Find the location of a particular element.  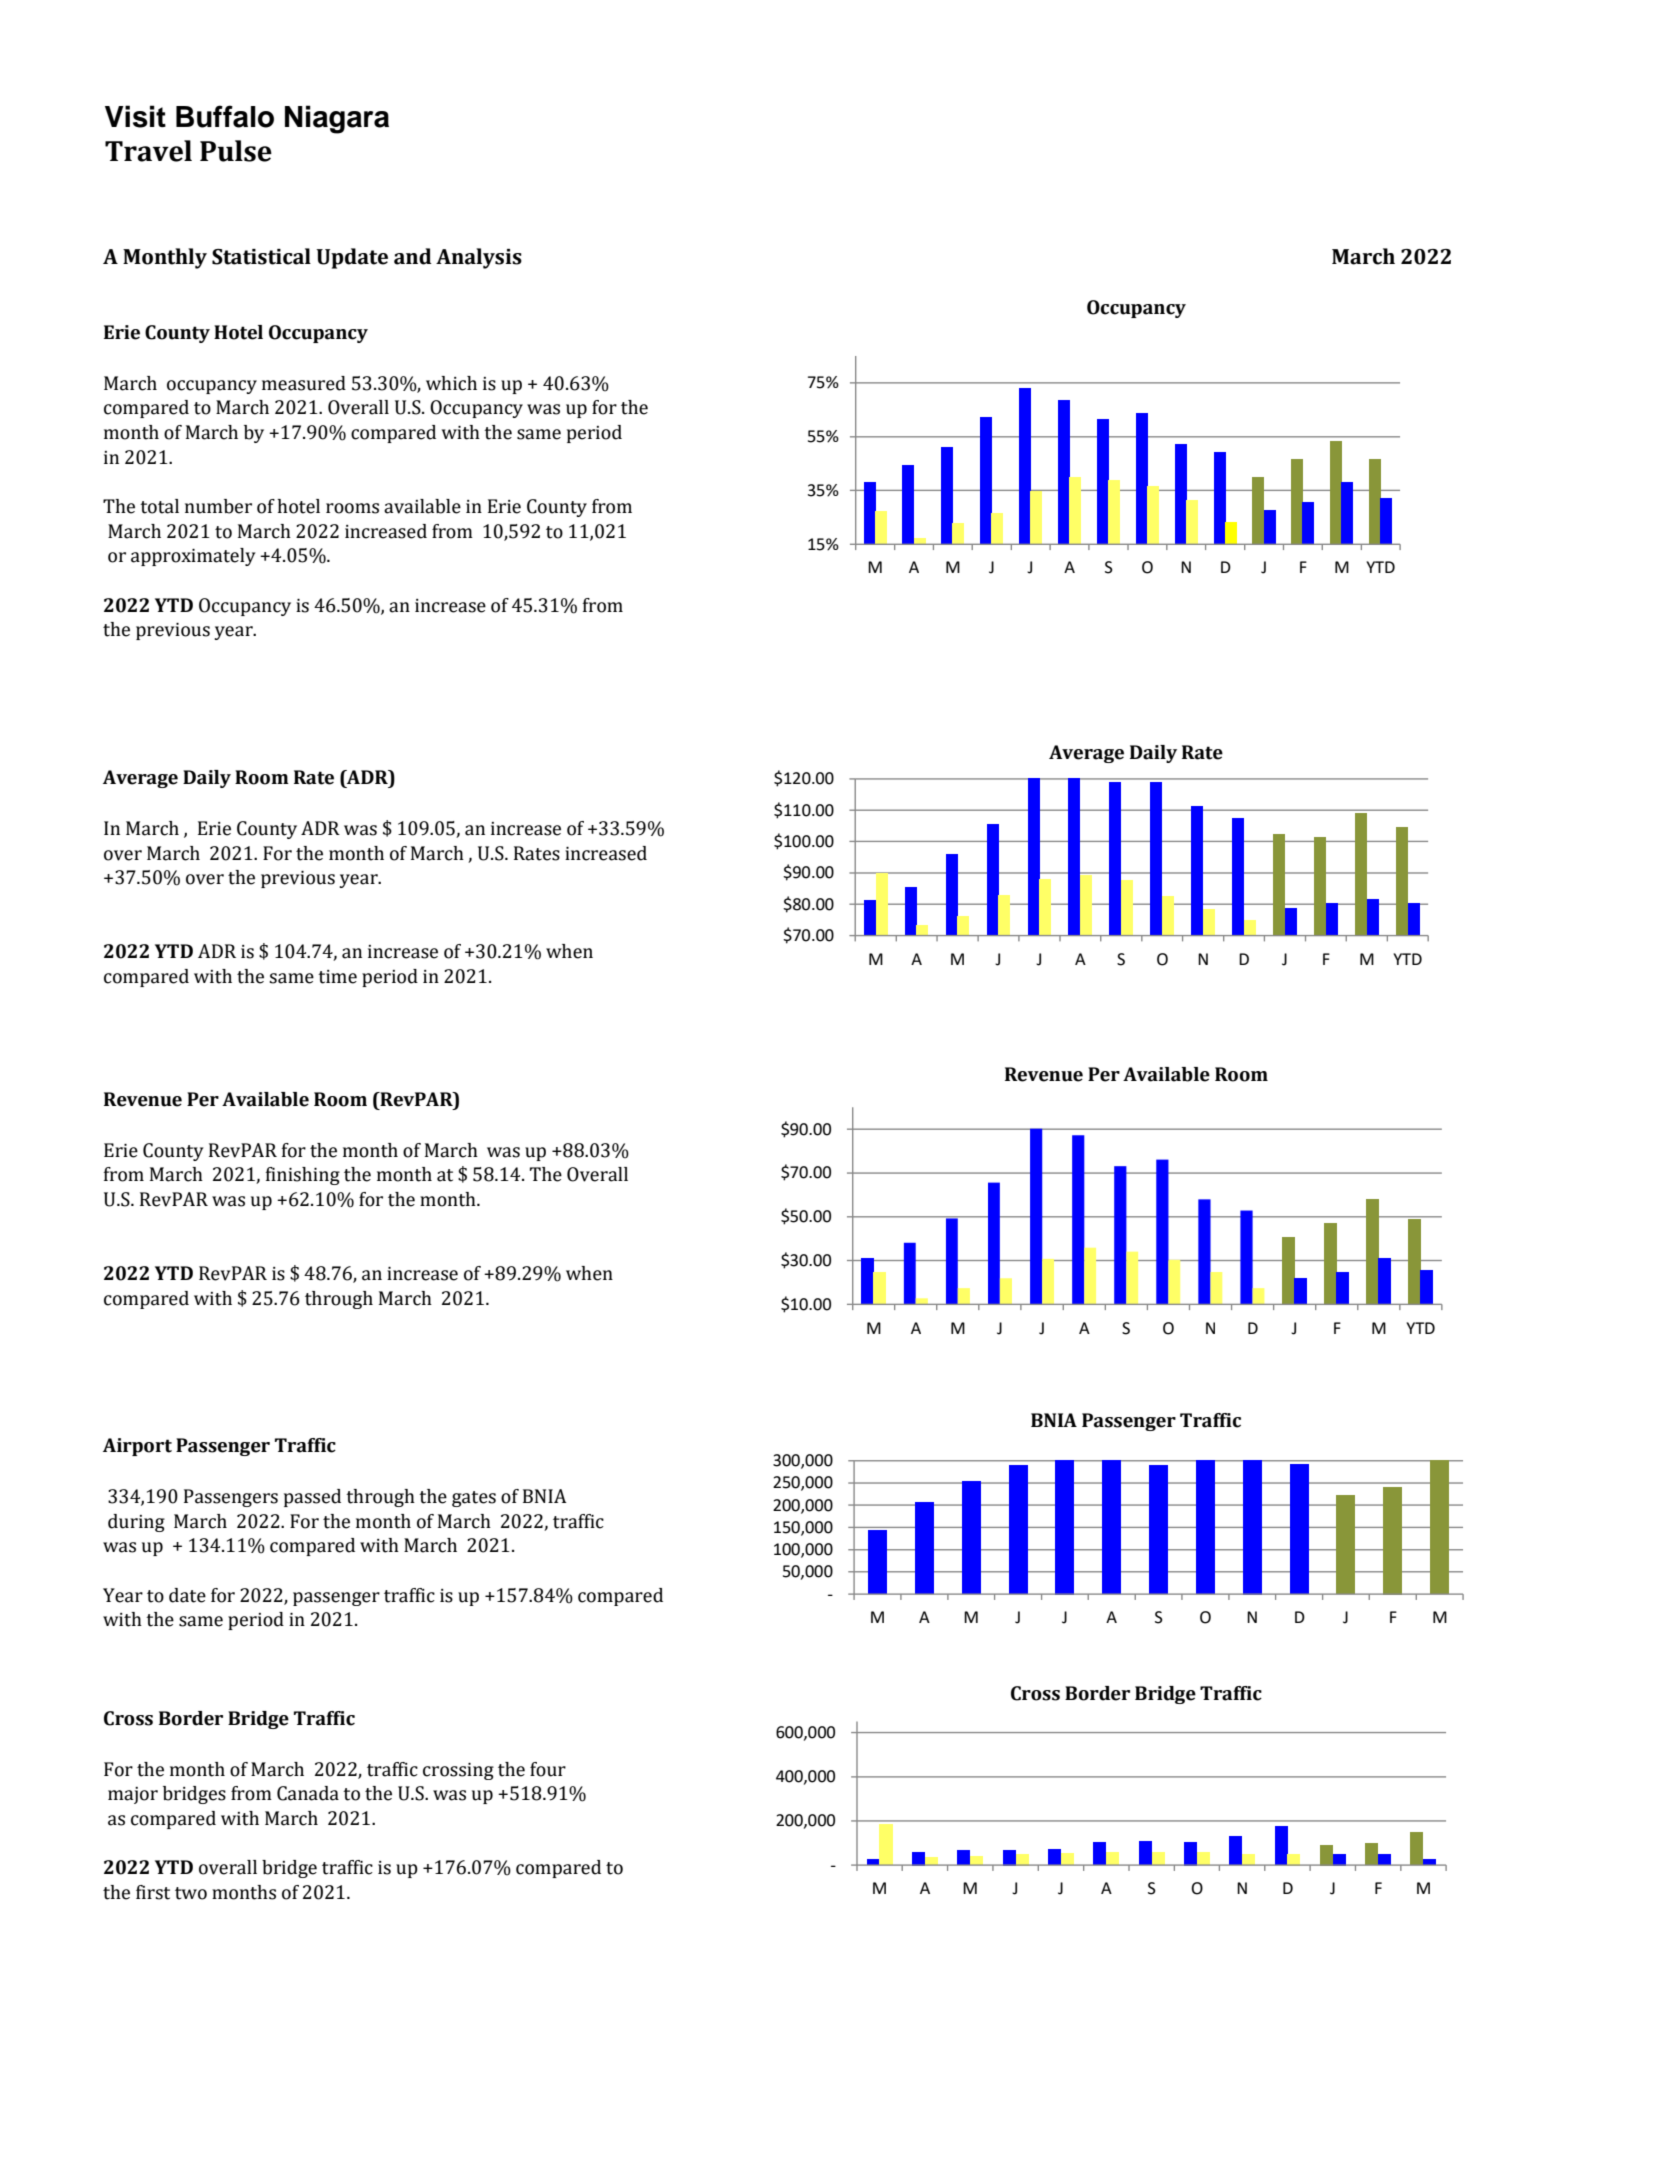

Niagara is located at coordinates (337, 119).
